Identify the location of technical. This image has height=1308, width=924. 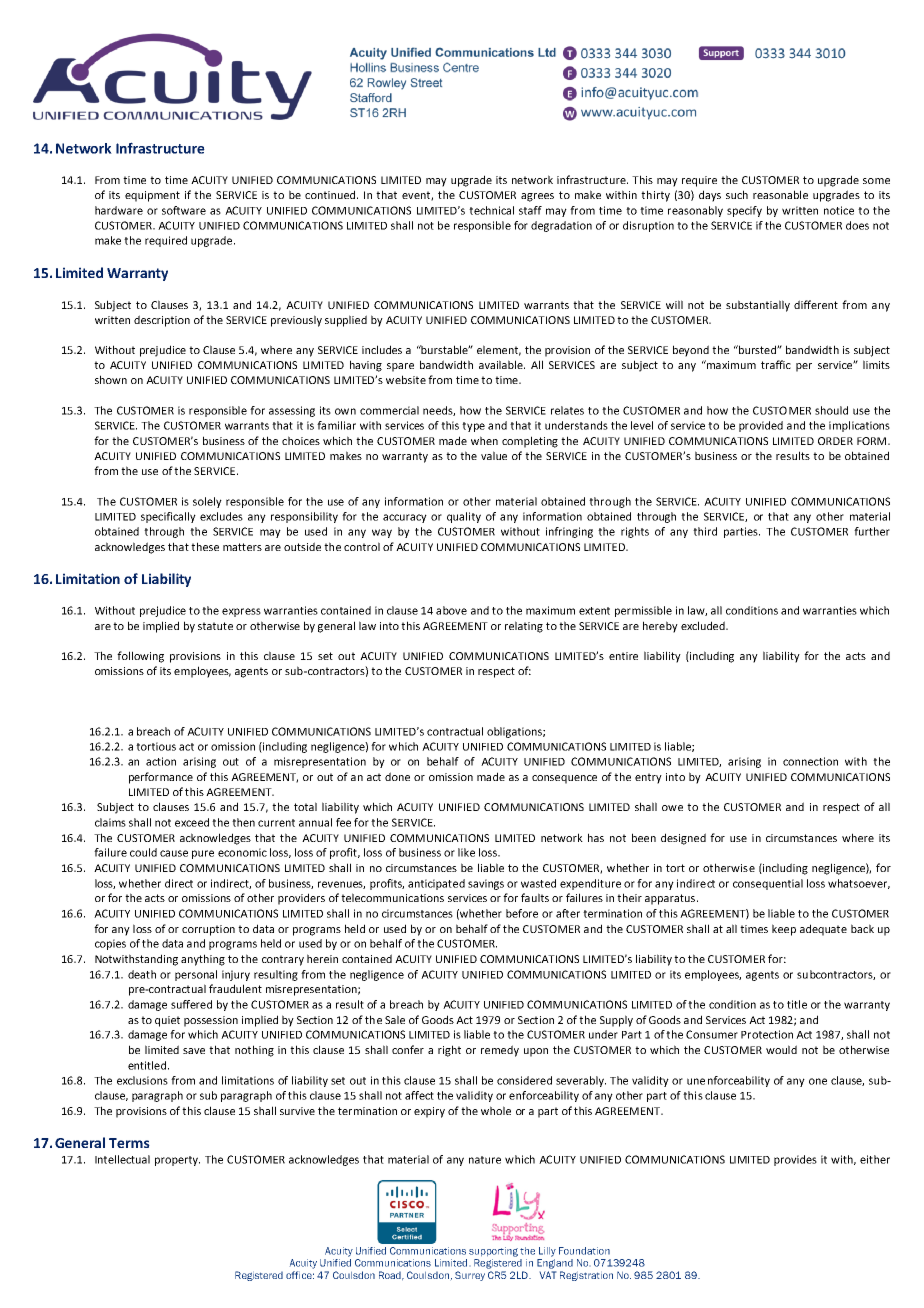
(491, 210).
